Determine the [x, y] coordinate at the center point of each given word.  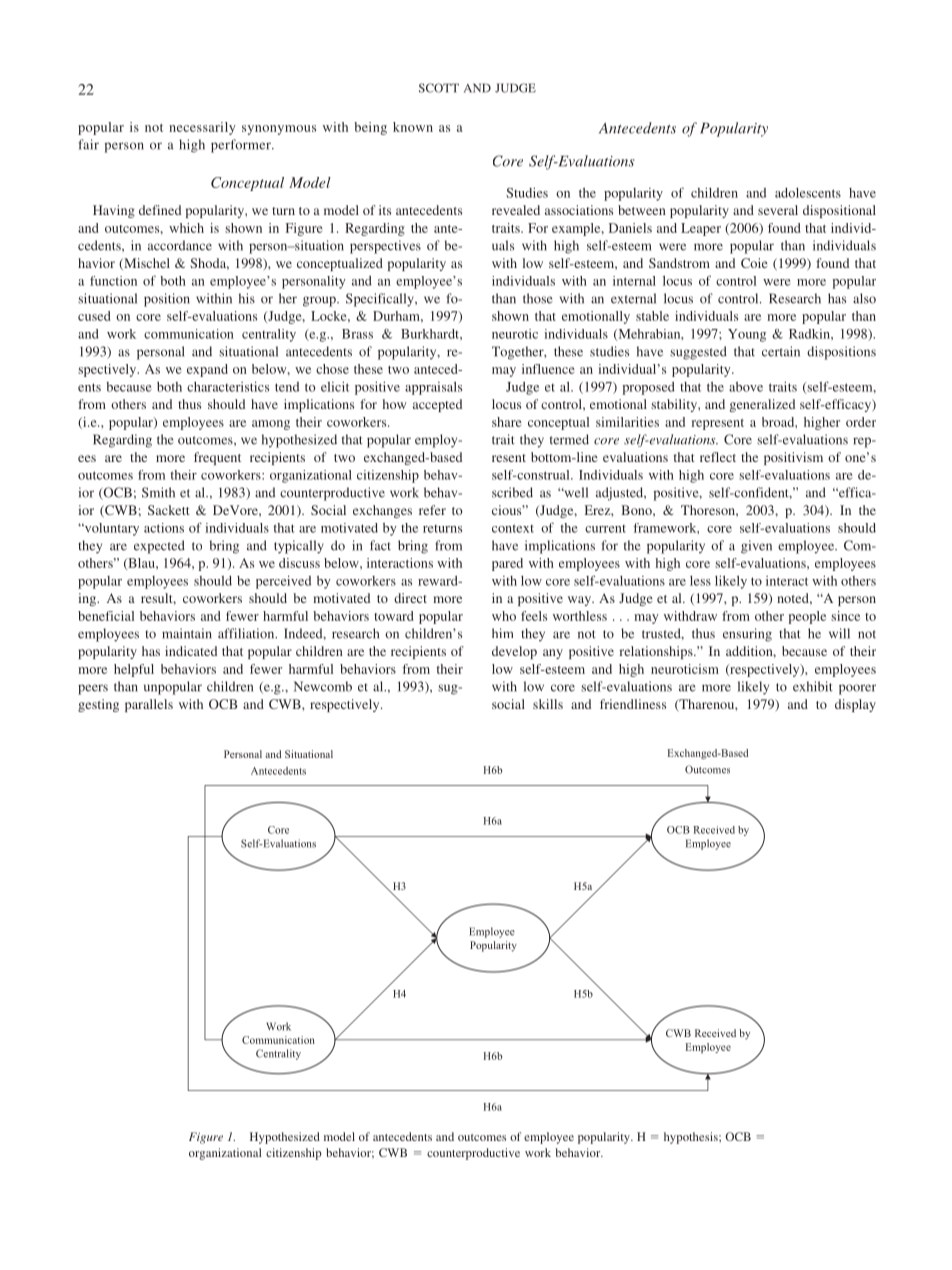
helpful [134, 670]
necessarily [202, 128]
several [778, 210]
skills [548, 704]
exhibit [813, 686]
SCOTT [439, 88]
